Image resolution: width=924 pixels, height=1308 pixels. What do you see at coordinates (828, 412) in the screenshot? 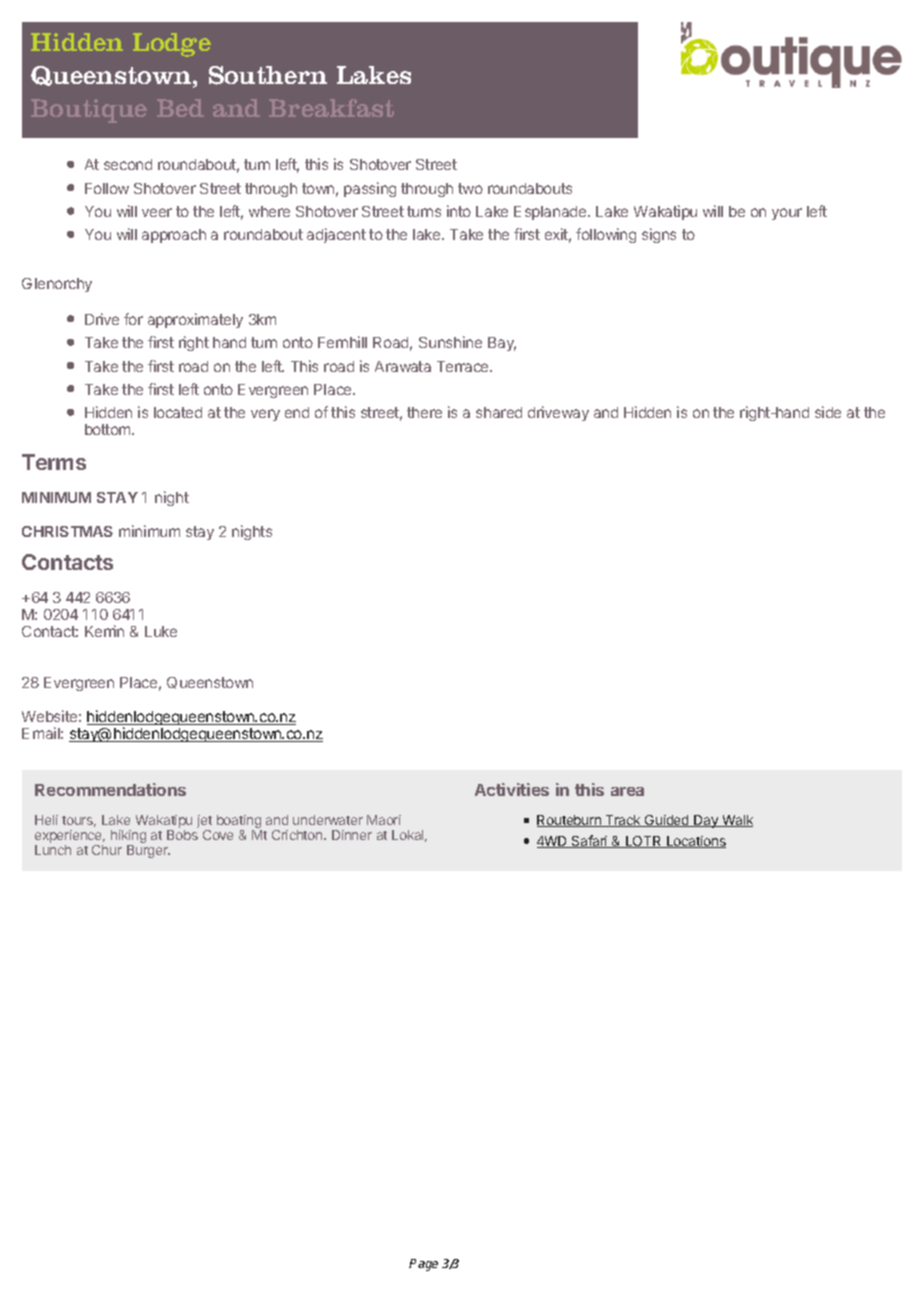
I see `side` at bounding box center [828, 412].
